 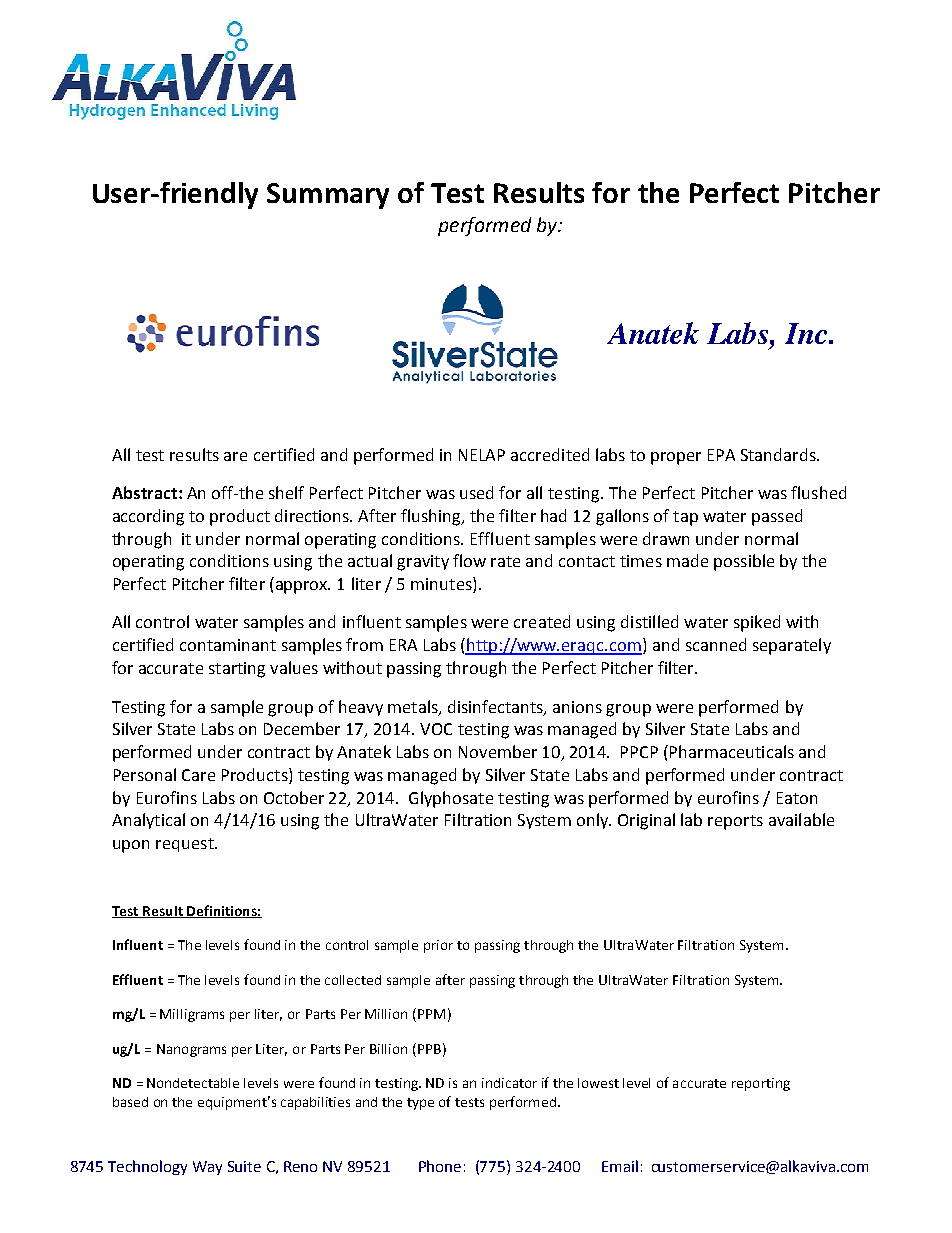 I want to click on possible, so click(x=744, y=562).
